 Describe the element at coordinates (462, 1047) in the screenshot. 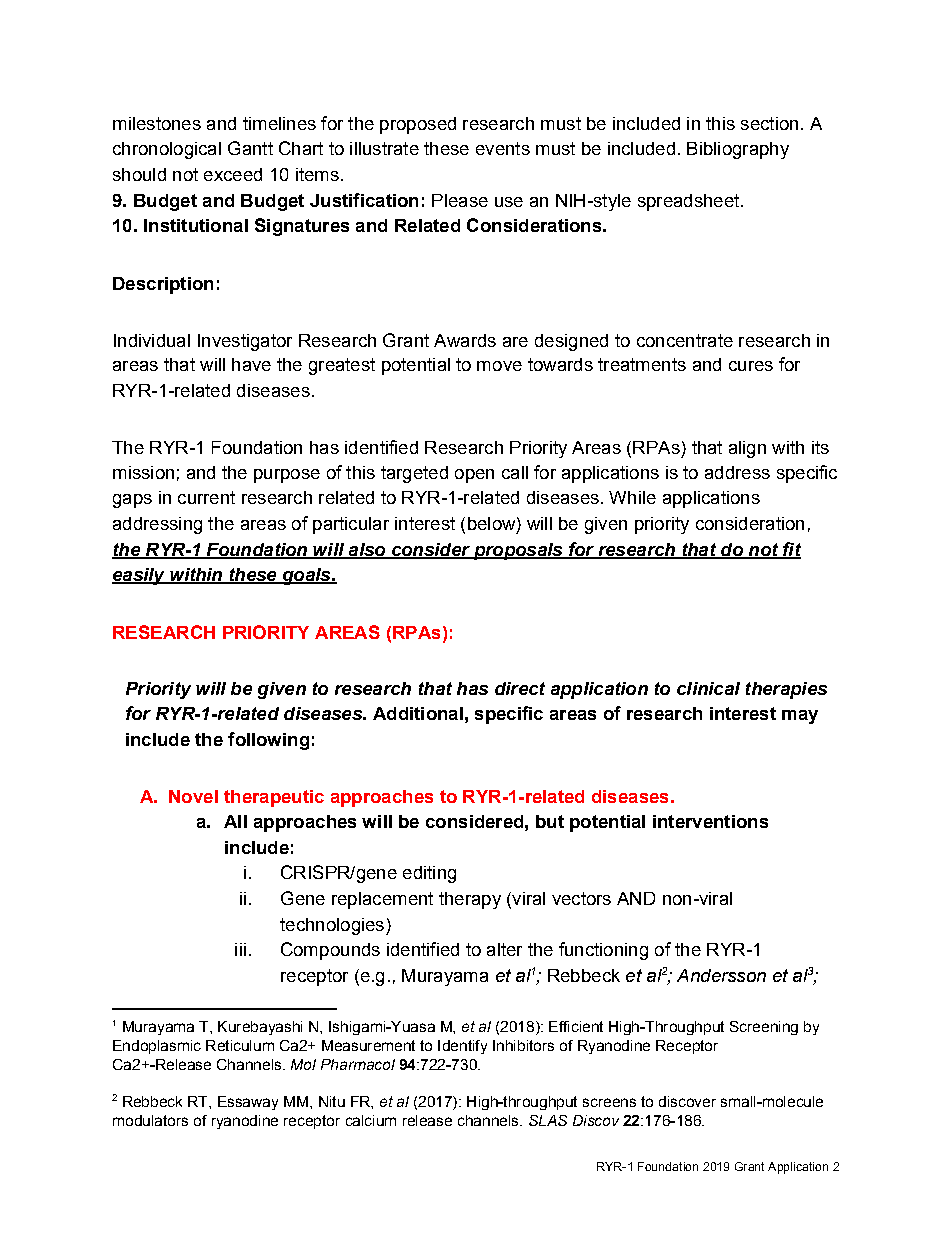

I see `Identify` at that location.
